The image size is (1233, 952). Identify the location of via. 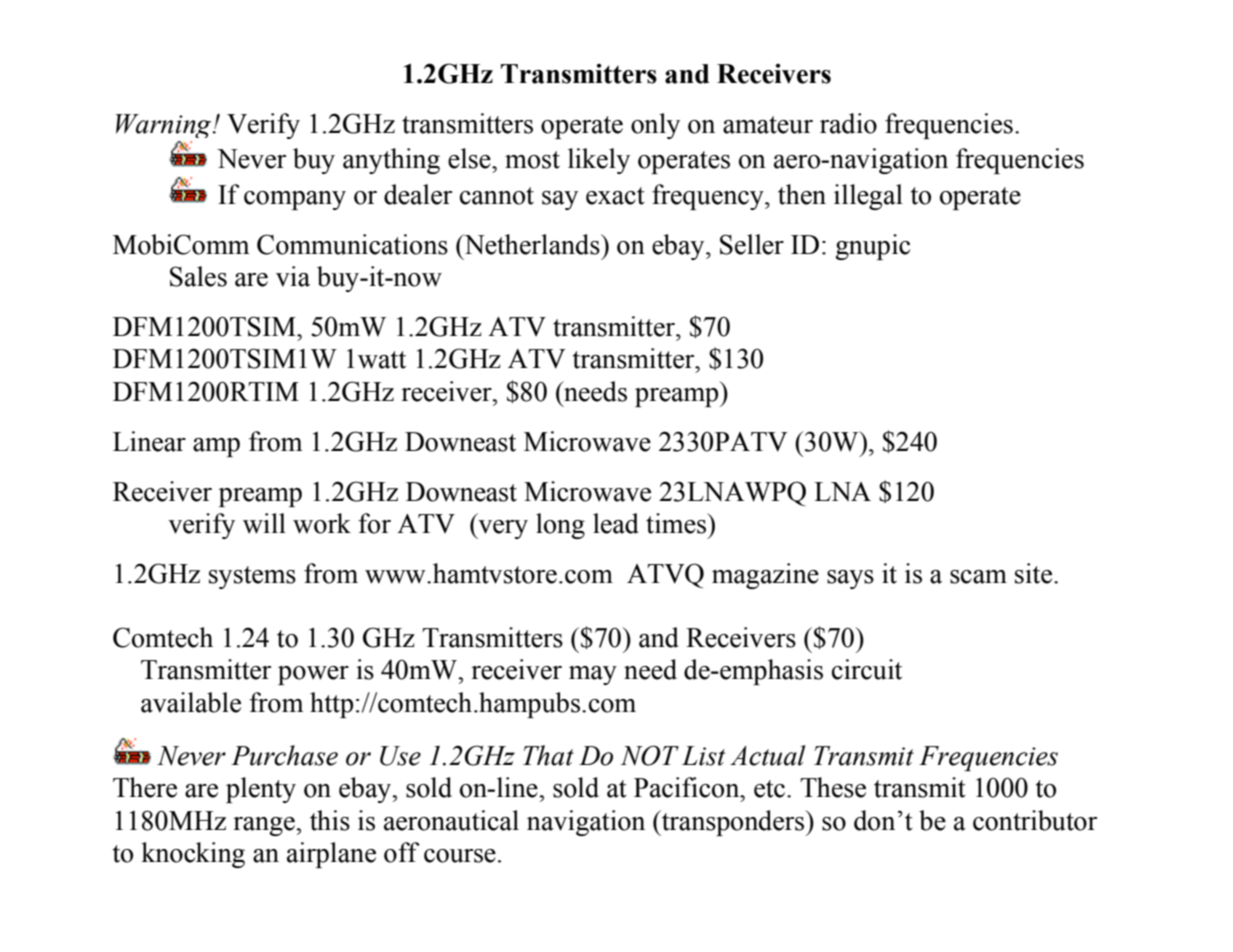
(293, 276).
